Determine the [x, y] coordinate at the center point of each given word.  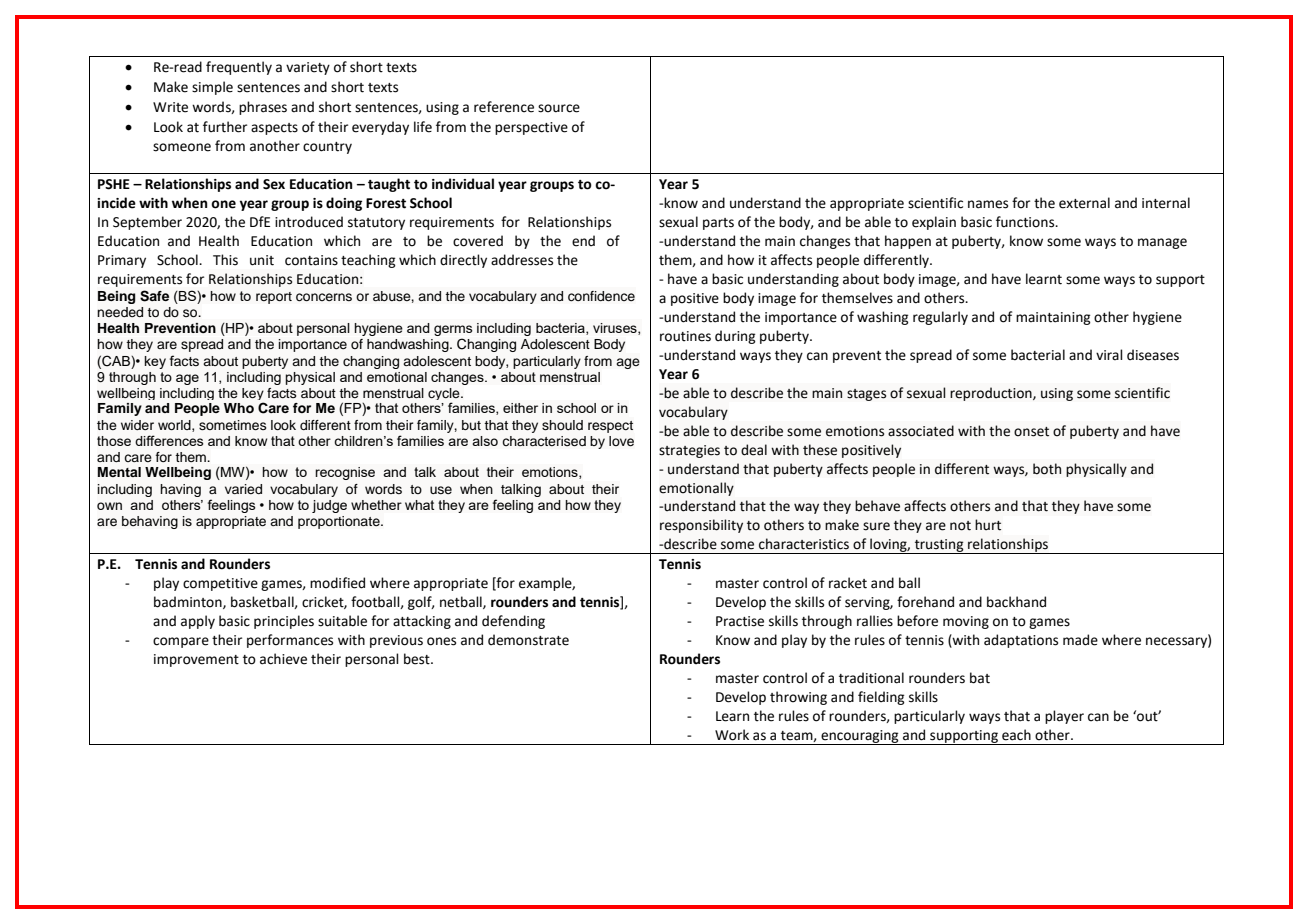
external [1084, 203]
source [559, 108]
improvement [196, 660]
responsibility [701, 526]
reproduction [992, 394]
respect [610, 427]
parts [718, 224]
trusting [939, 546]
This [225, 260]
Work [732, 735]
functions [1026, 222]
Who [239, 408]
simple [212, 88]
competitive [220, 584]
